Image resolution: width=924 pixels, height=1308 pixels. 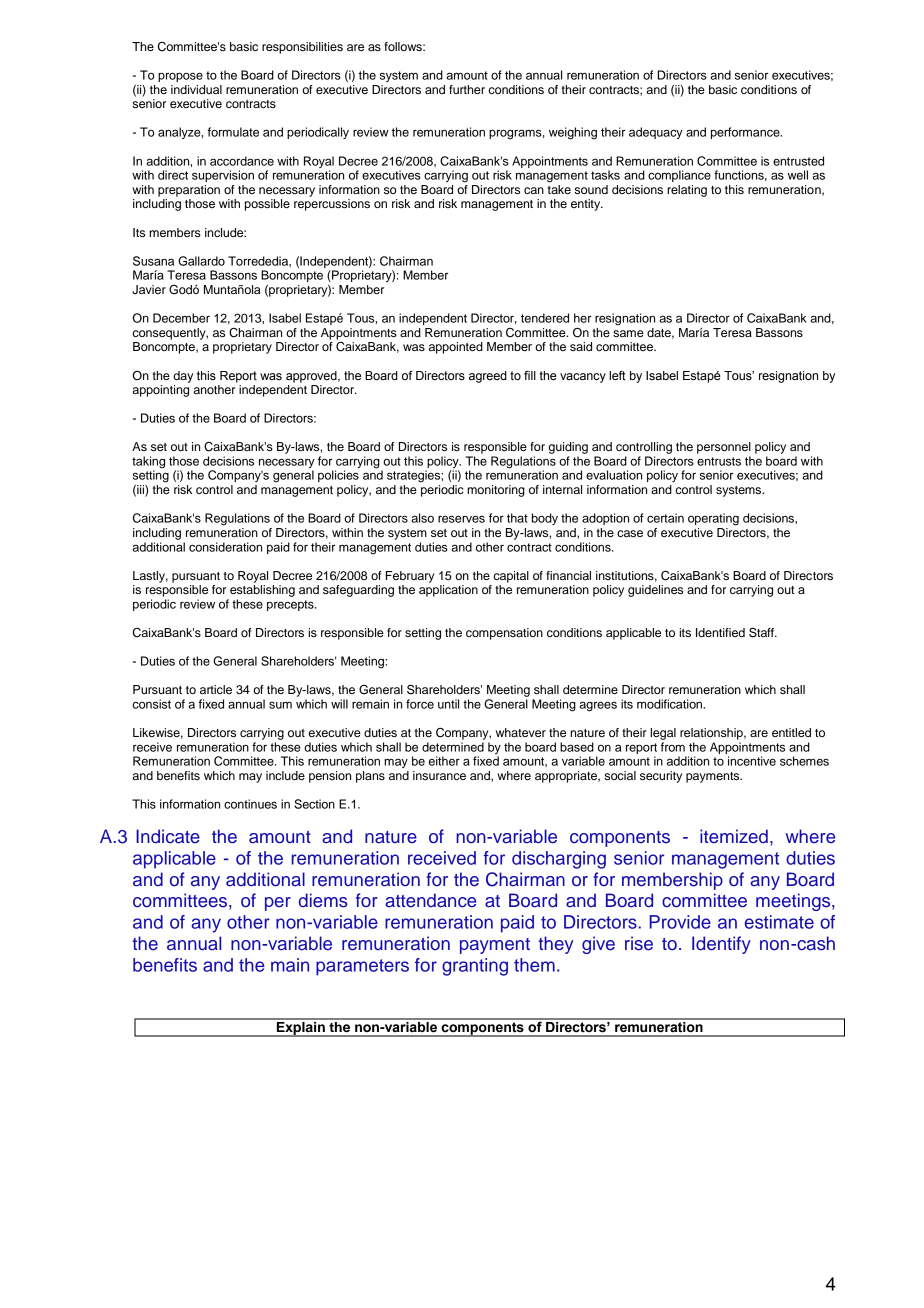 I want to click on tendered, so click(x=545, y=318).
